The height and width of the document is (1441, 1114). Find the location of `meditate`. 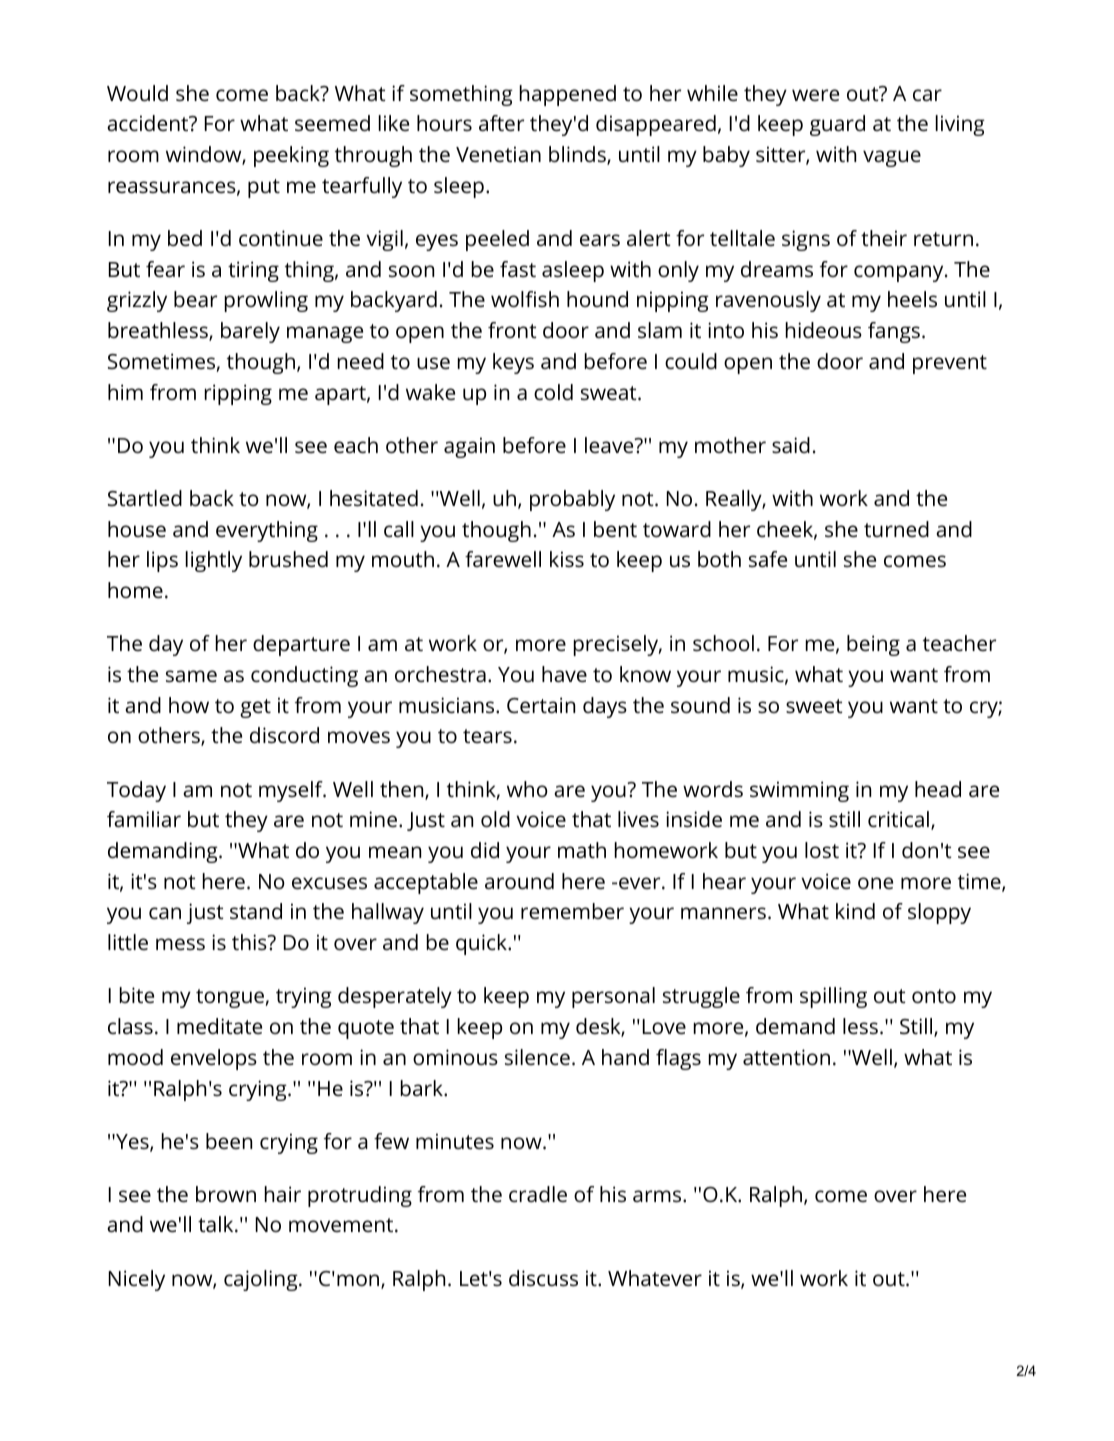

meditate is located at coordinates (219, 1026).
